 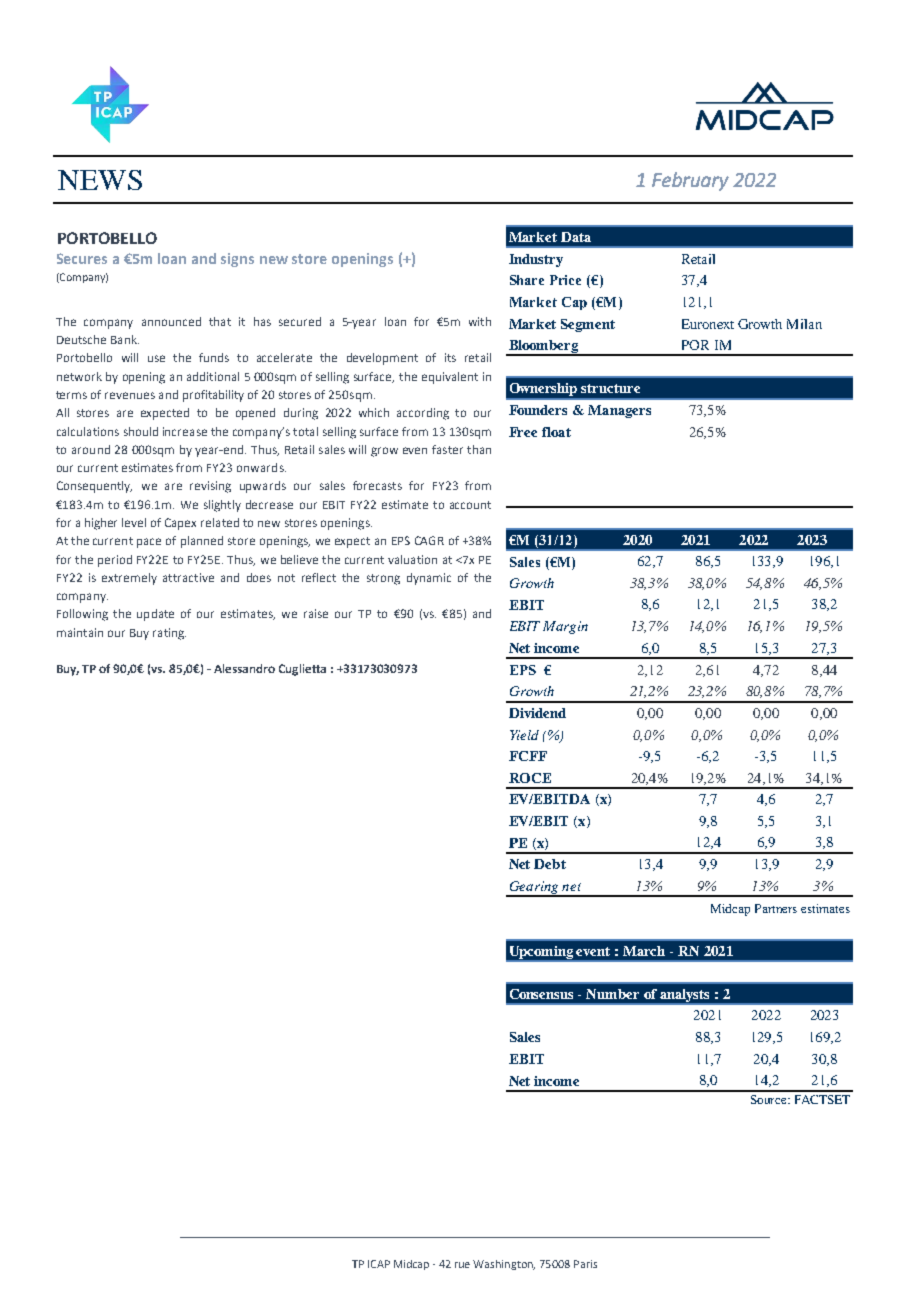 What do you see at coordinates (462, 1265) in the screenshot?
I see `rue` at bounding box center [462, 1265].
